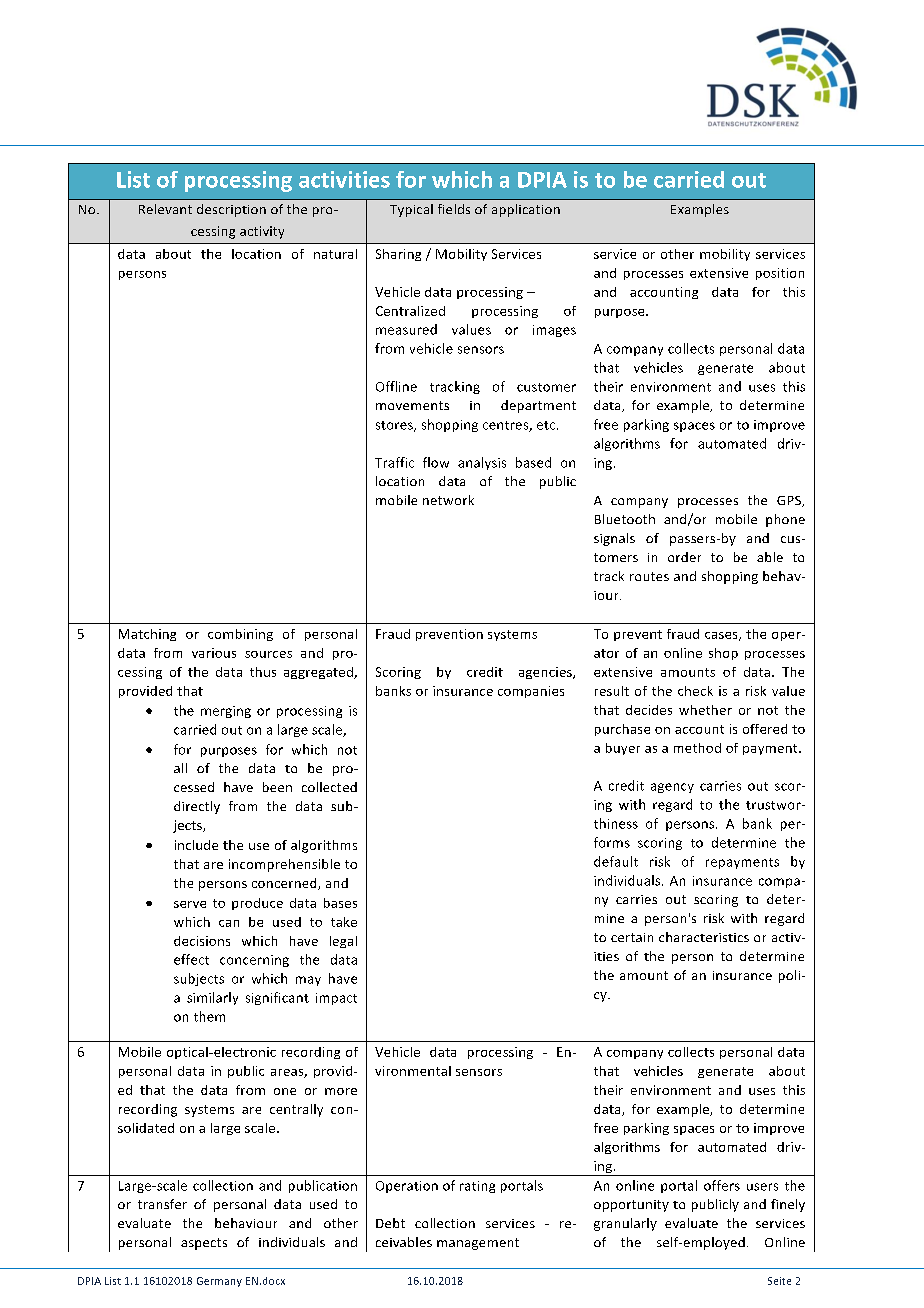 Image resolution: width=924 pixels, height=1308 pixels. What do you see at coordinates (240, 635) in the document?
I see `combining` at bounding box center [240, 635].
